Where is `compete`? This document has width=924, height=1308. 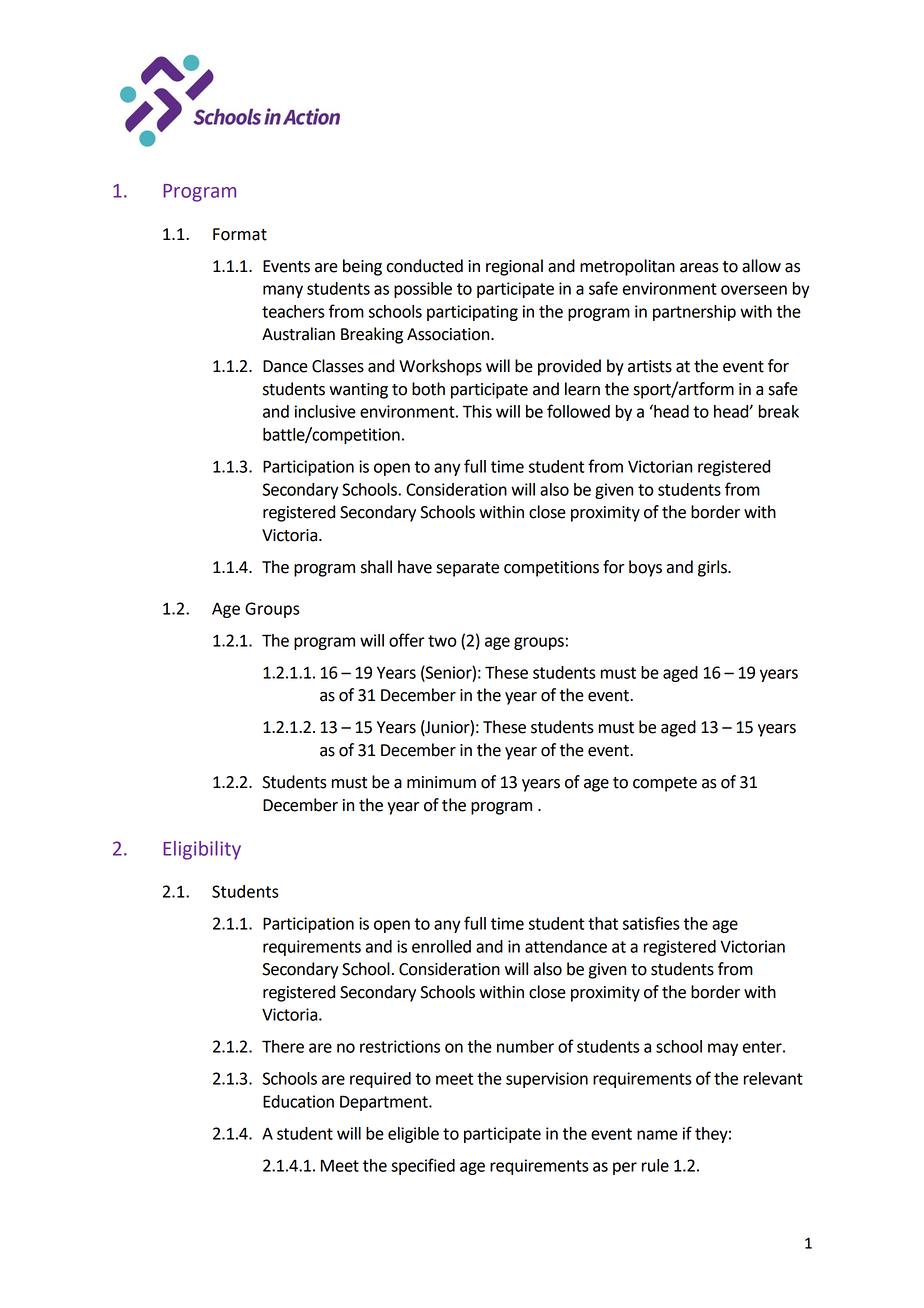 compete is located at coordinates (665, 784).
